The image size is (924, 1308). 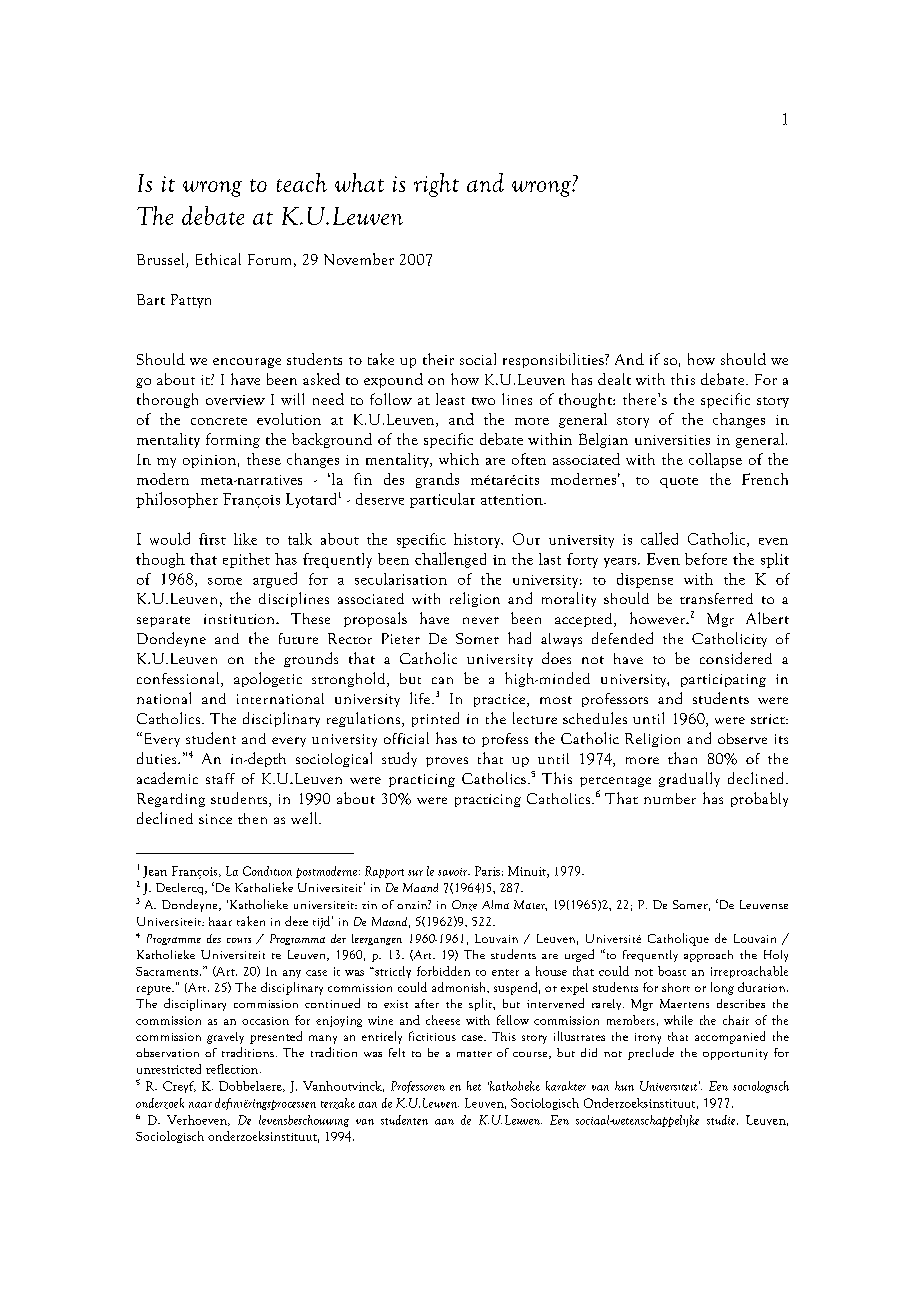 I want to click on collapse, so click(x=715, y=460).
